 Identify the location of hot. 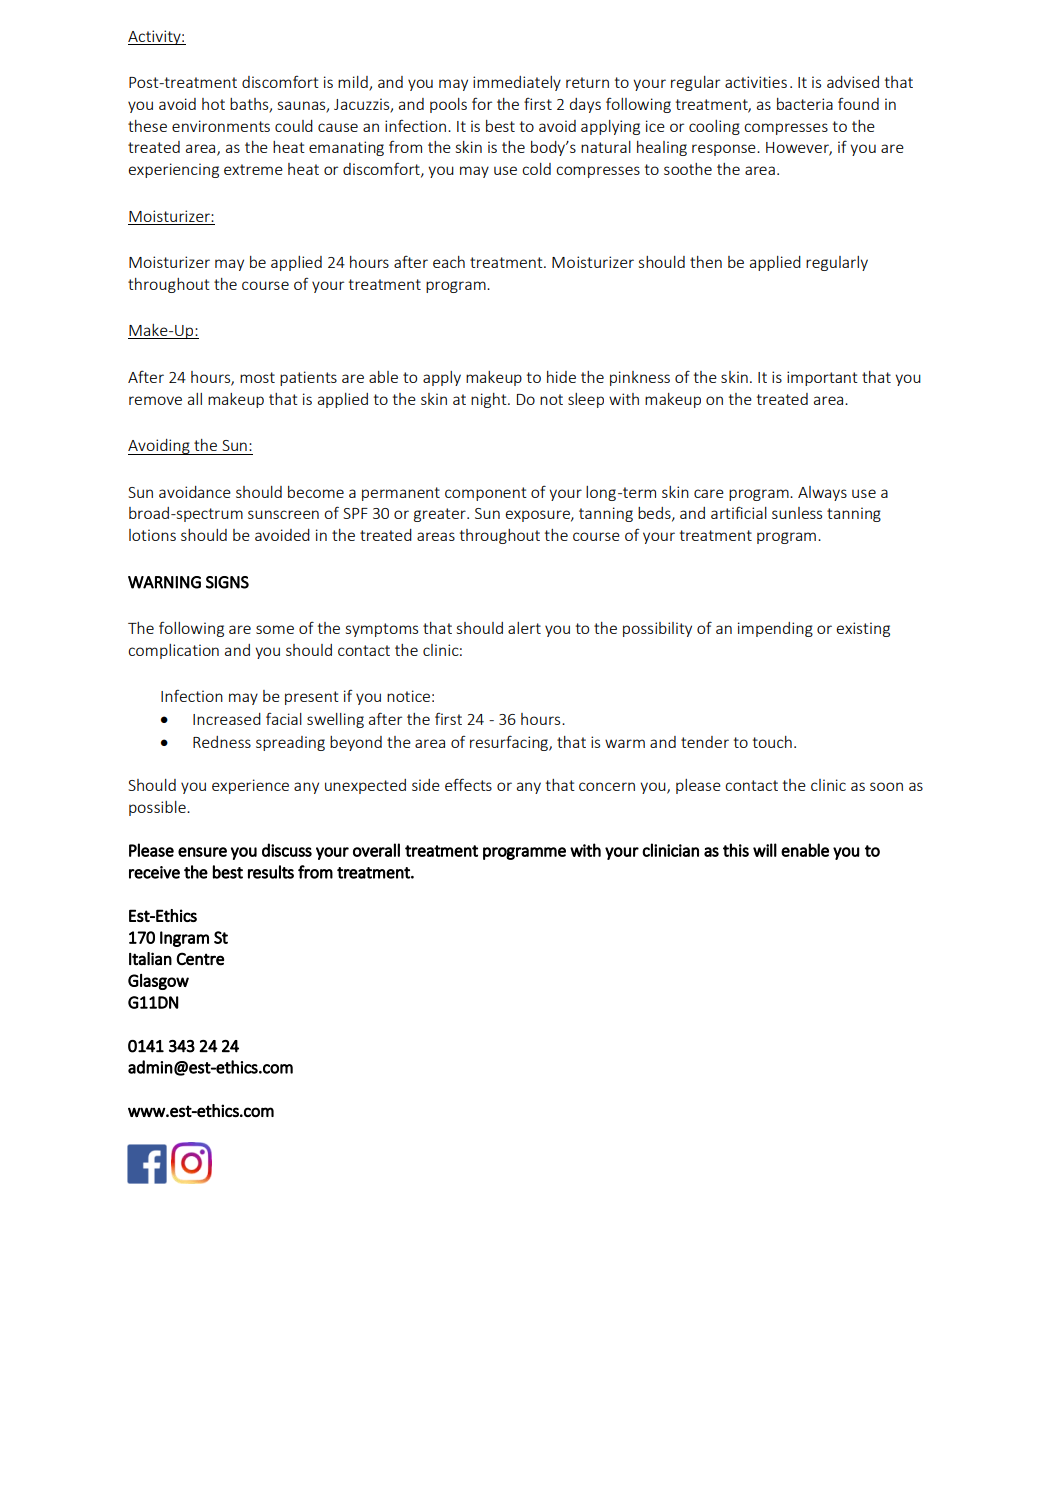
(213, 104).
